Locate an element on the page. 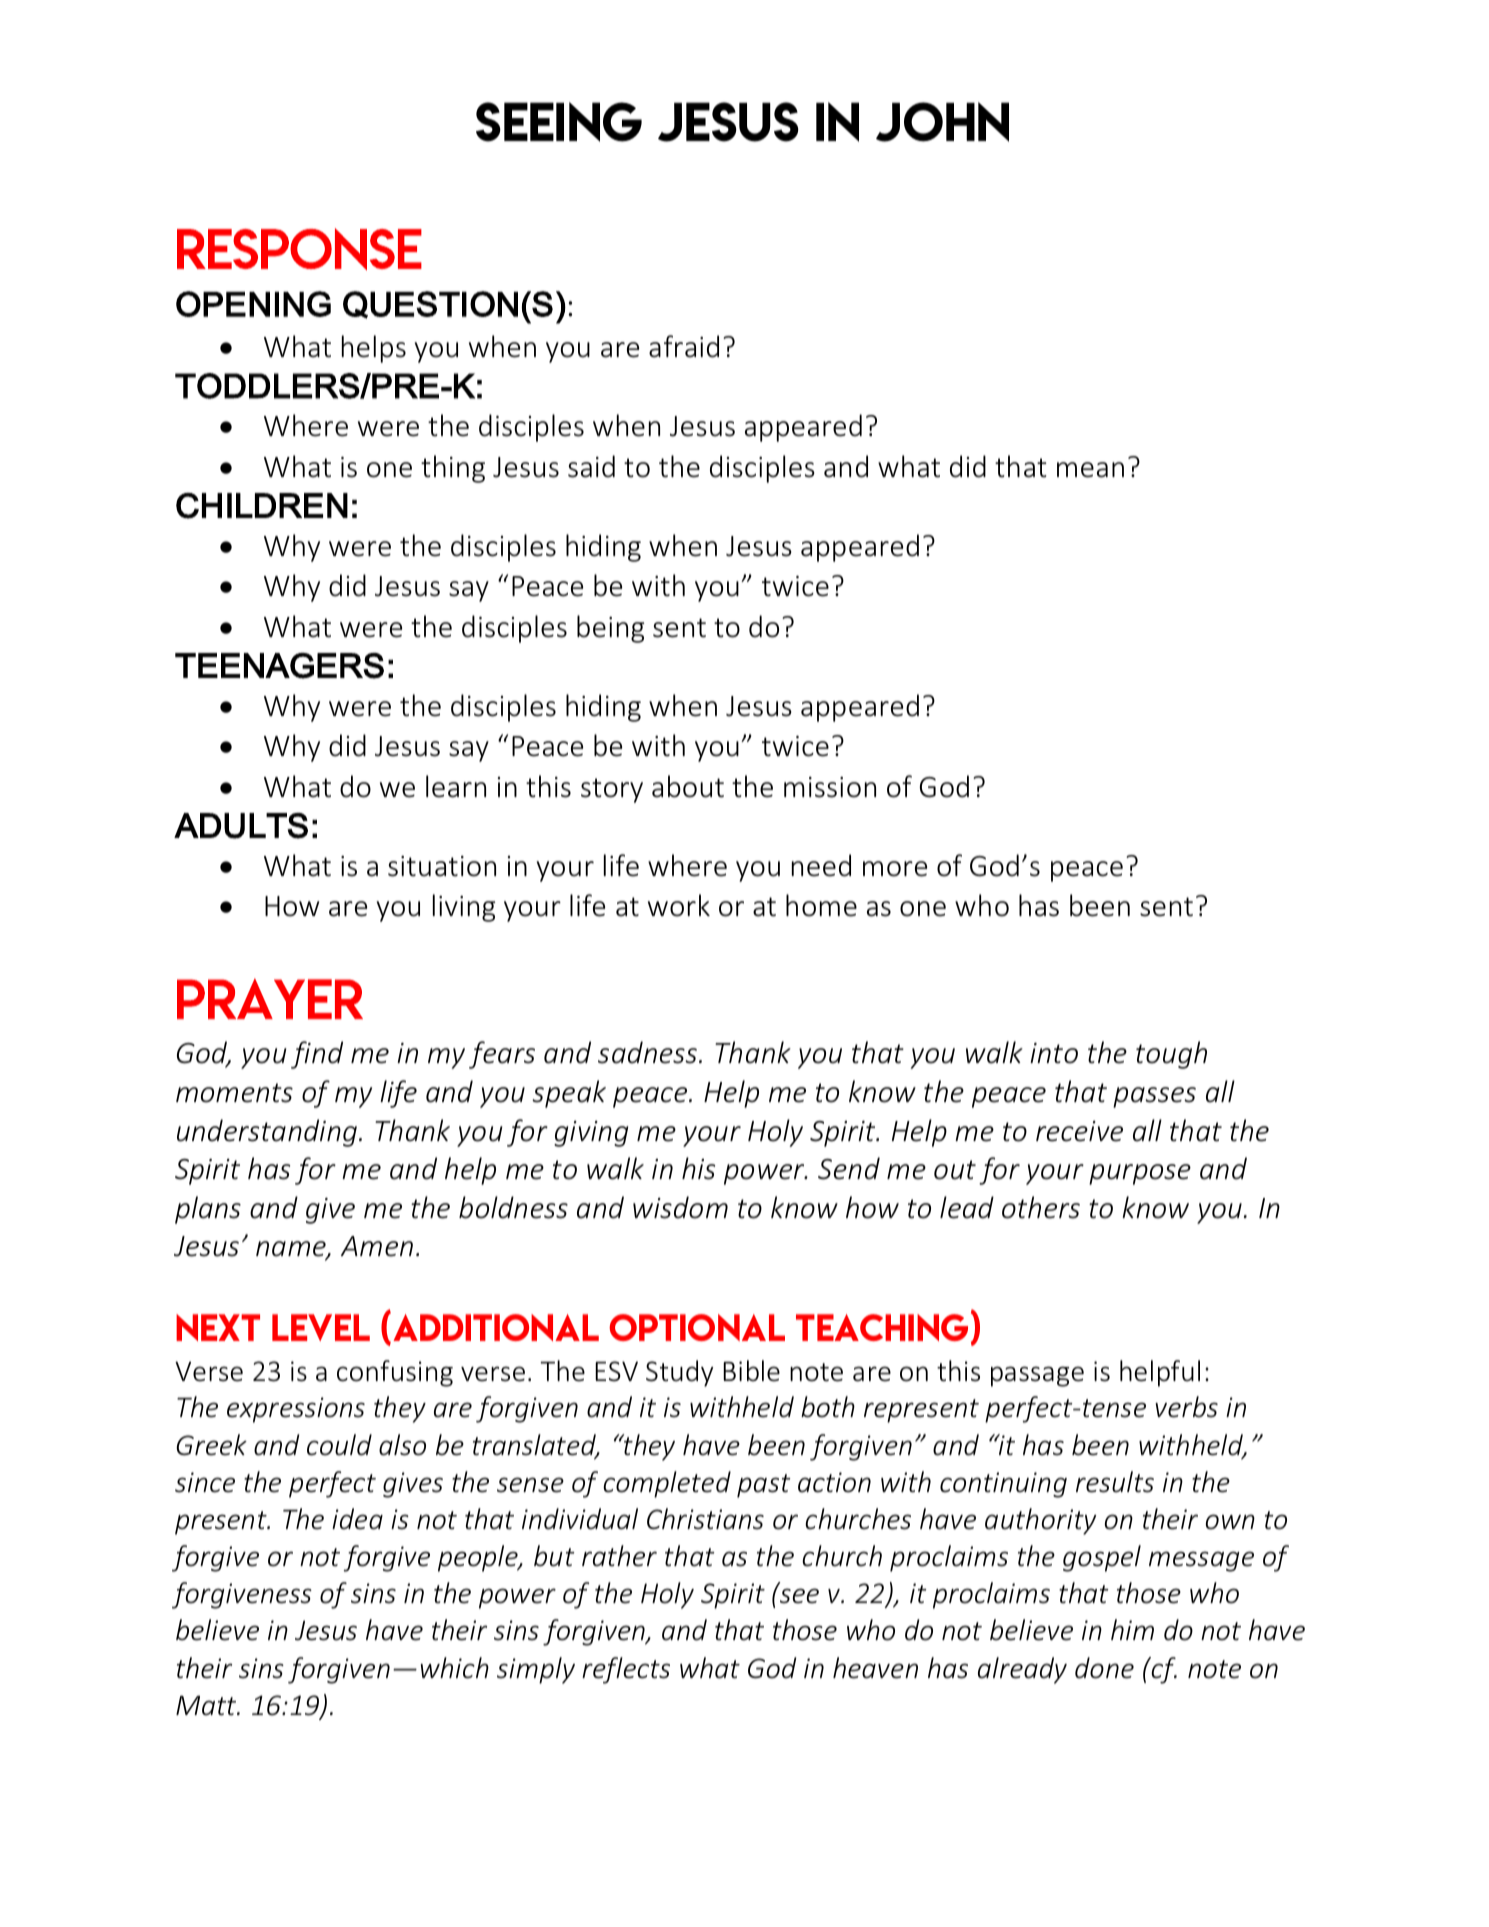 Image resolution: width=1489 pixels, height=1927 pixels. SEEING is located at coordinates (559, 122).
